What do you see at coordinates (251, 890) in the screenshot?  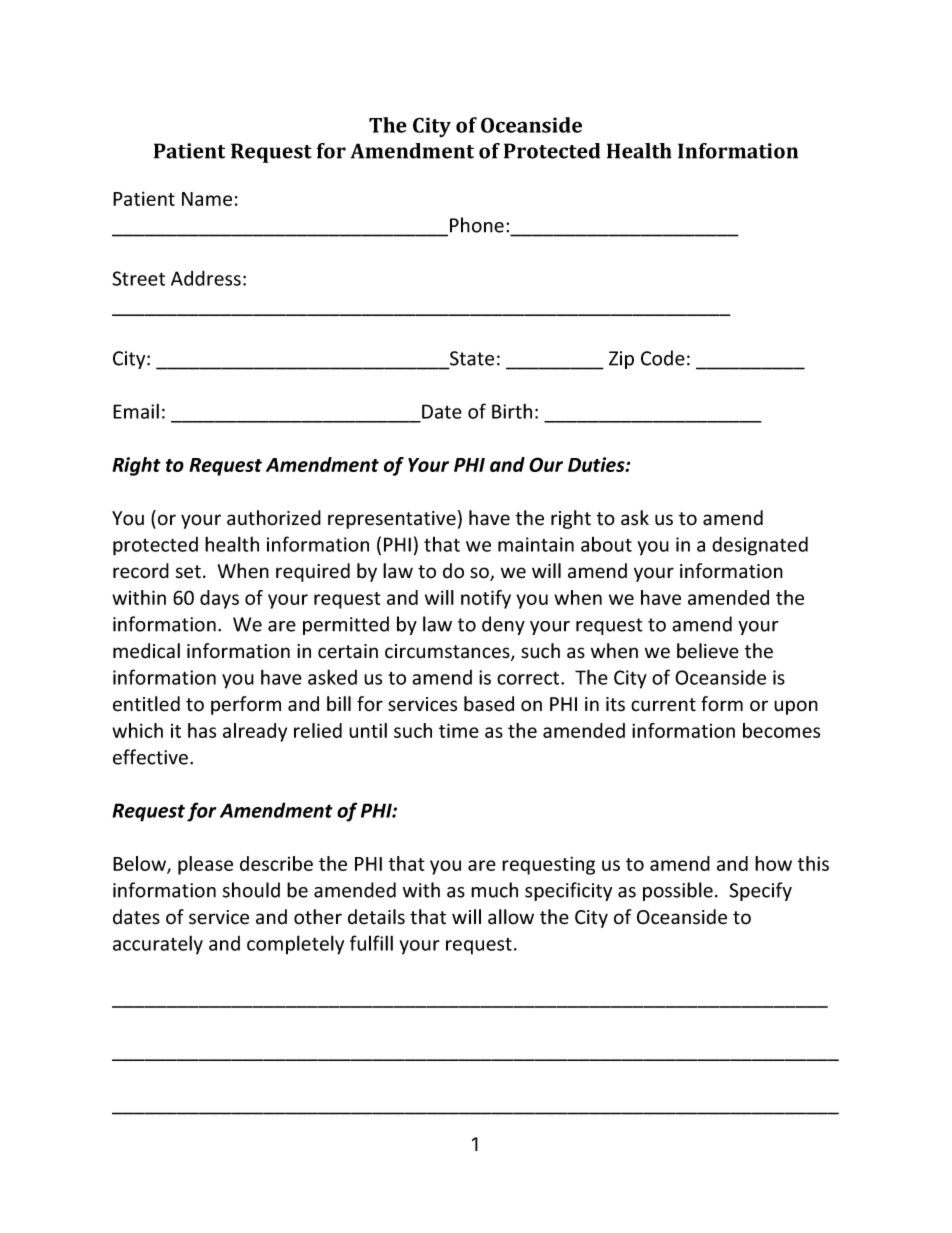 I see `should` at bounding box center [251, 890].
